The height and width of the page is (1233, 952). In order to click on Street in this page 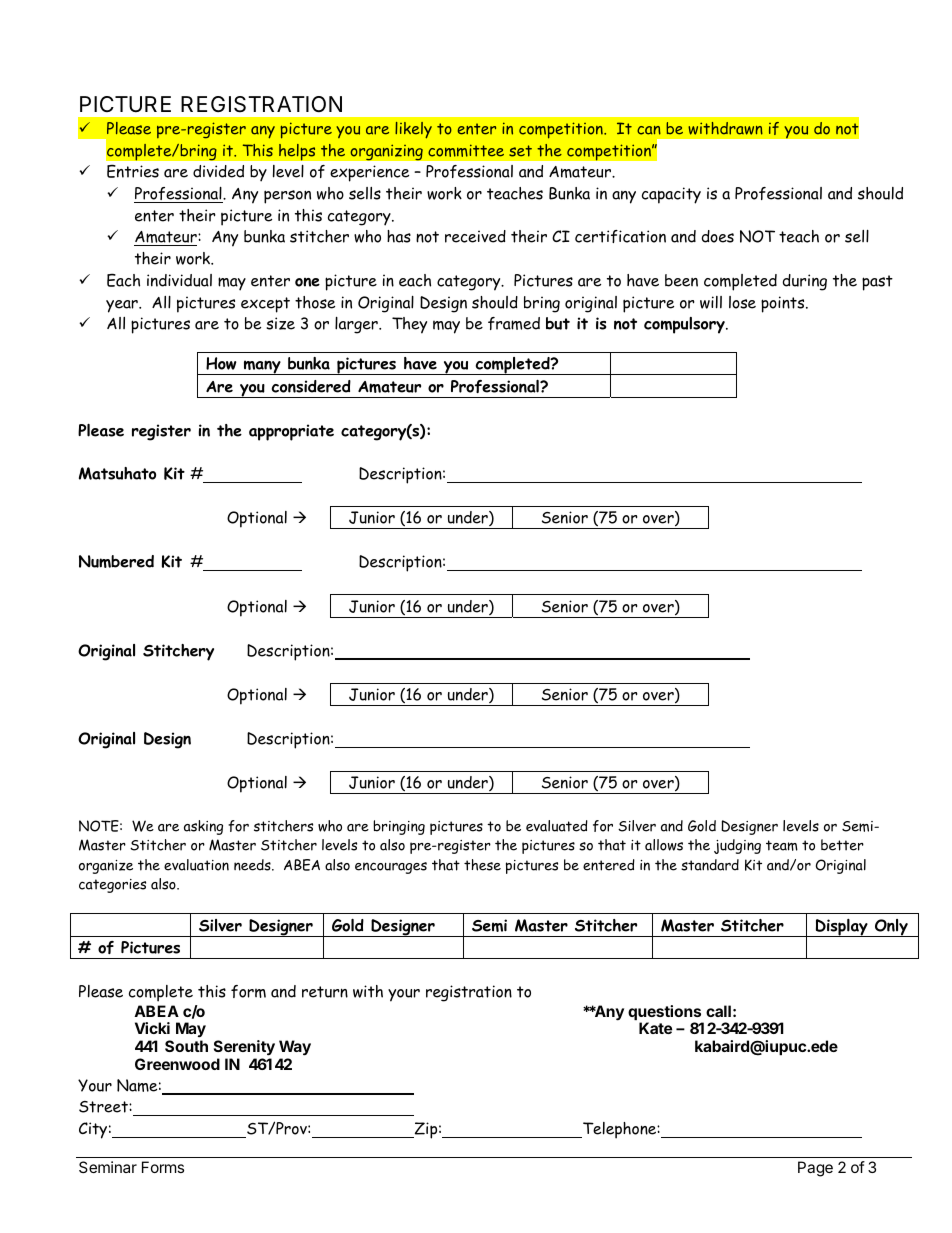, I will do `click(104, 1107)`.
